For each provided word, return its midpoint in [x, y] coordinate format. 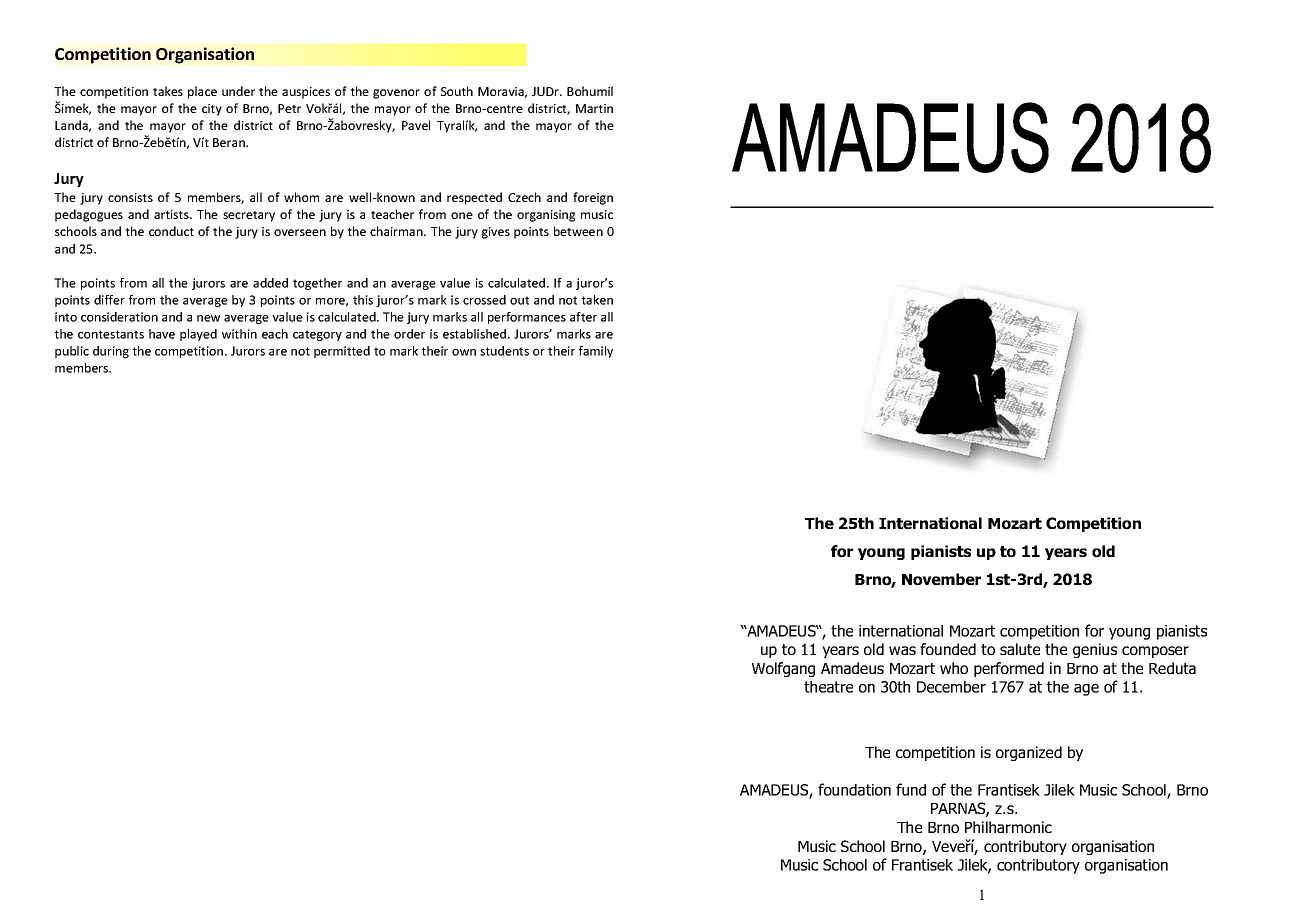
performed [1009, 669]
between [578, 231]
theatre [828, 687]
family [596, 352]
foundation [854, 789]
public [72, 352]
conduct [171, 231]
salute [1020, 649]
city [212, 110]
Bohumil [590, 91]
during [111, 352]
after [583, 317]
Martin [594, 108]
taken [597, 300]
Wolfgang [783, 669]
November [941, 579]
